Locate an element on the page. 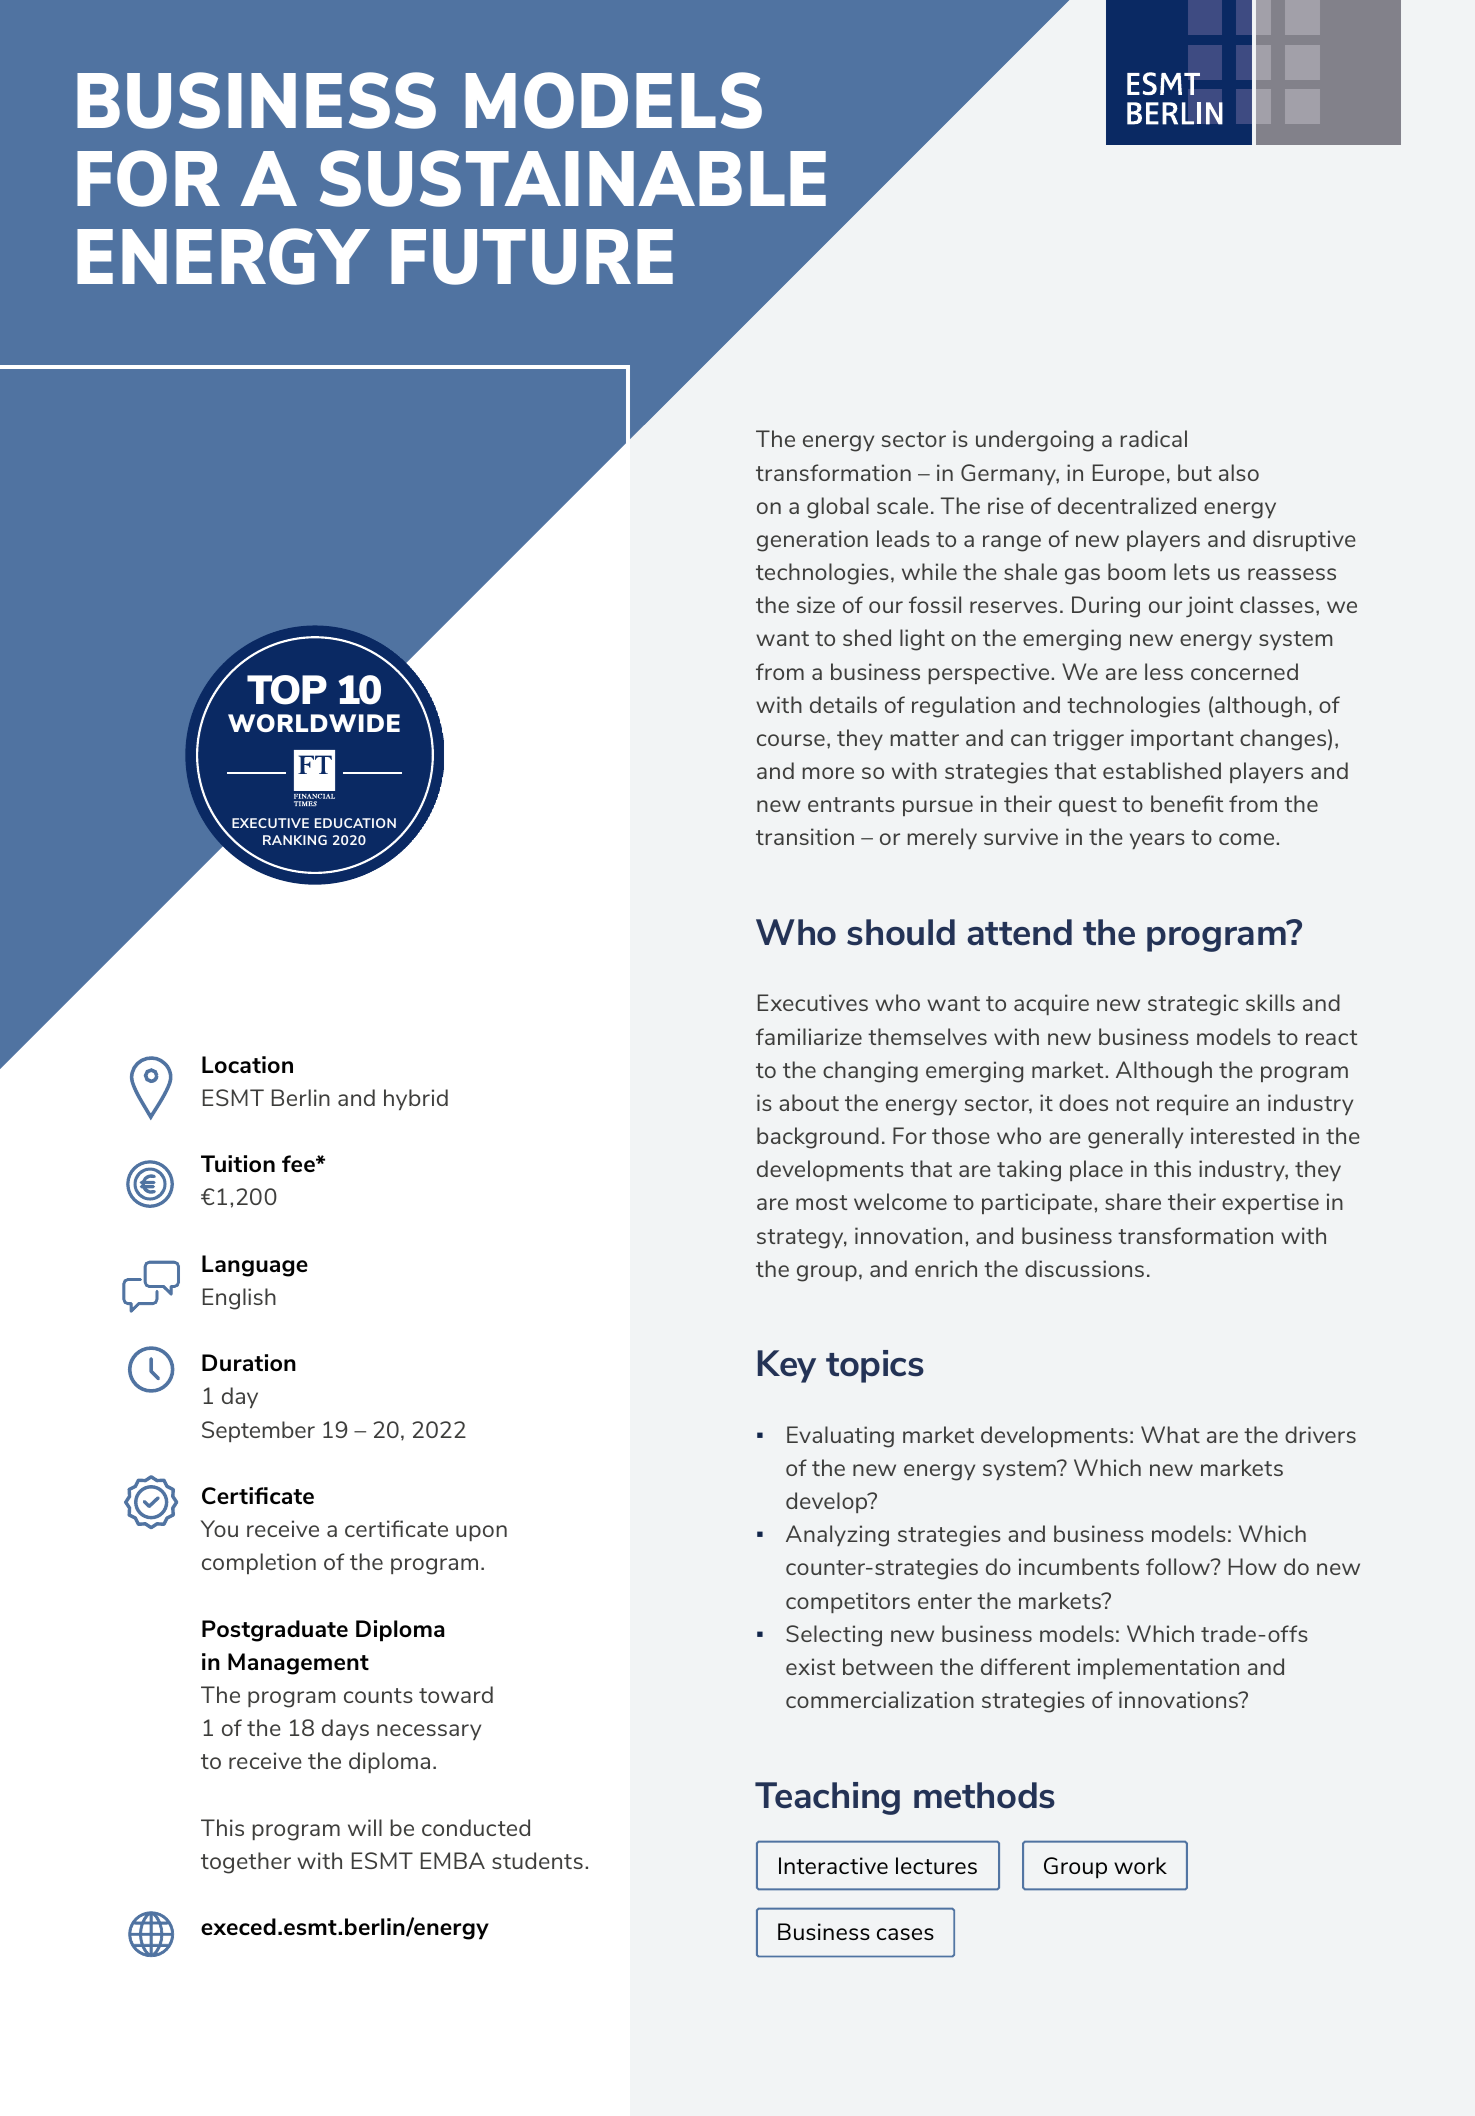  FUTURE is located at coordinates (532, 257).
